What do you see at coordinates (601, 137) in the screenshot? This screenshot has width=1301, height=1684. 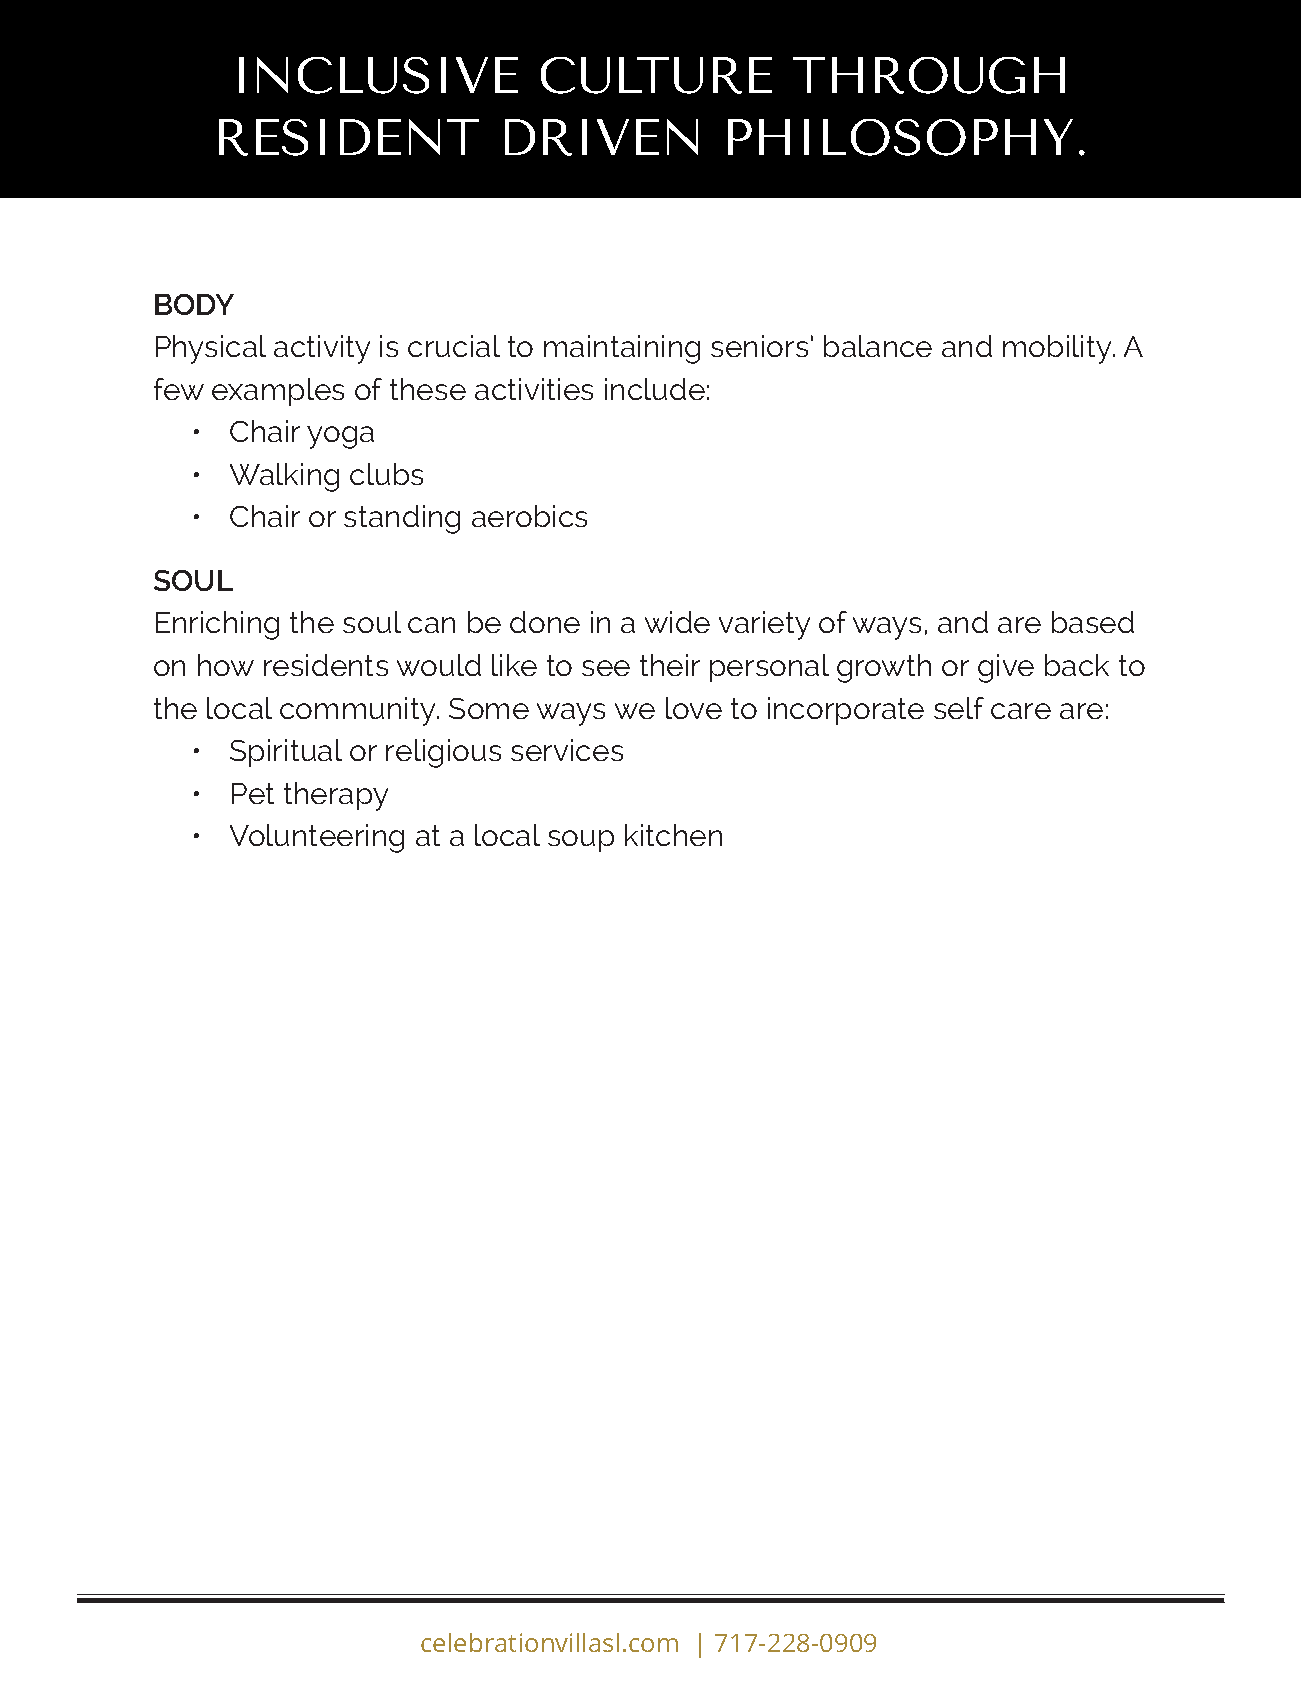 I see `DRIVEN` at bounding box center [601, 137].
